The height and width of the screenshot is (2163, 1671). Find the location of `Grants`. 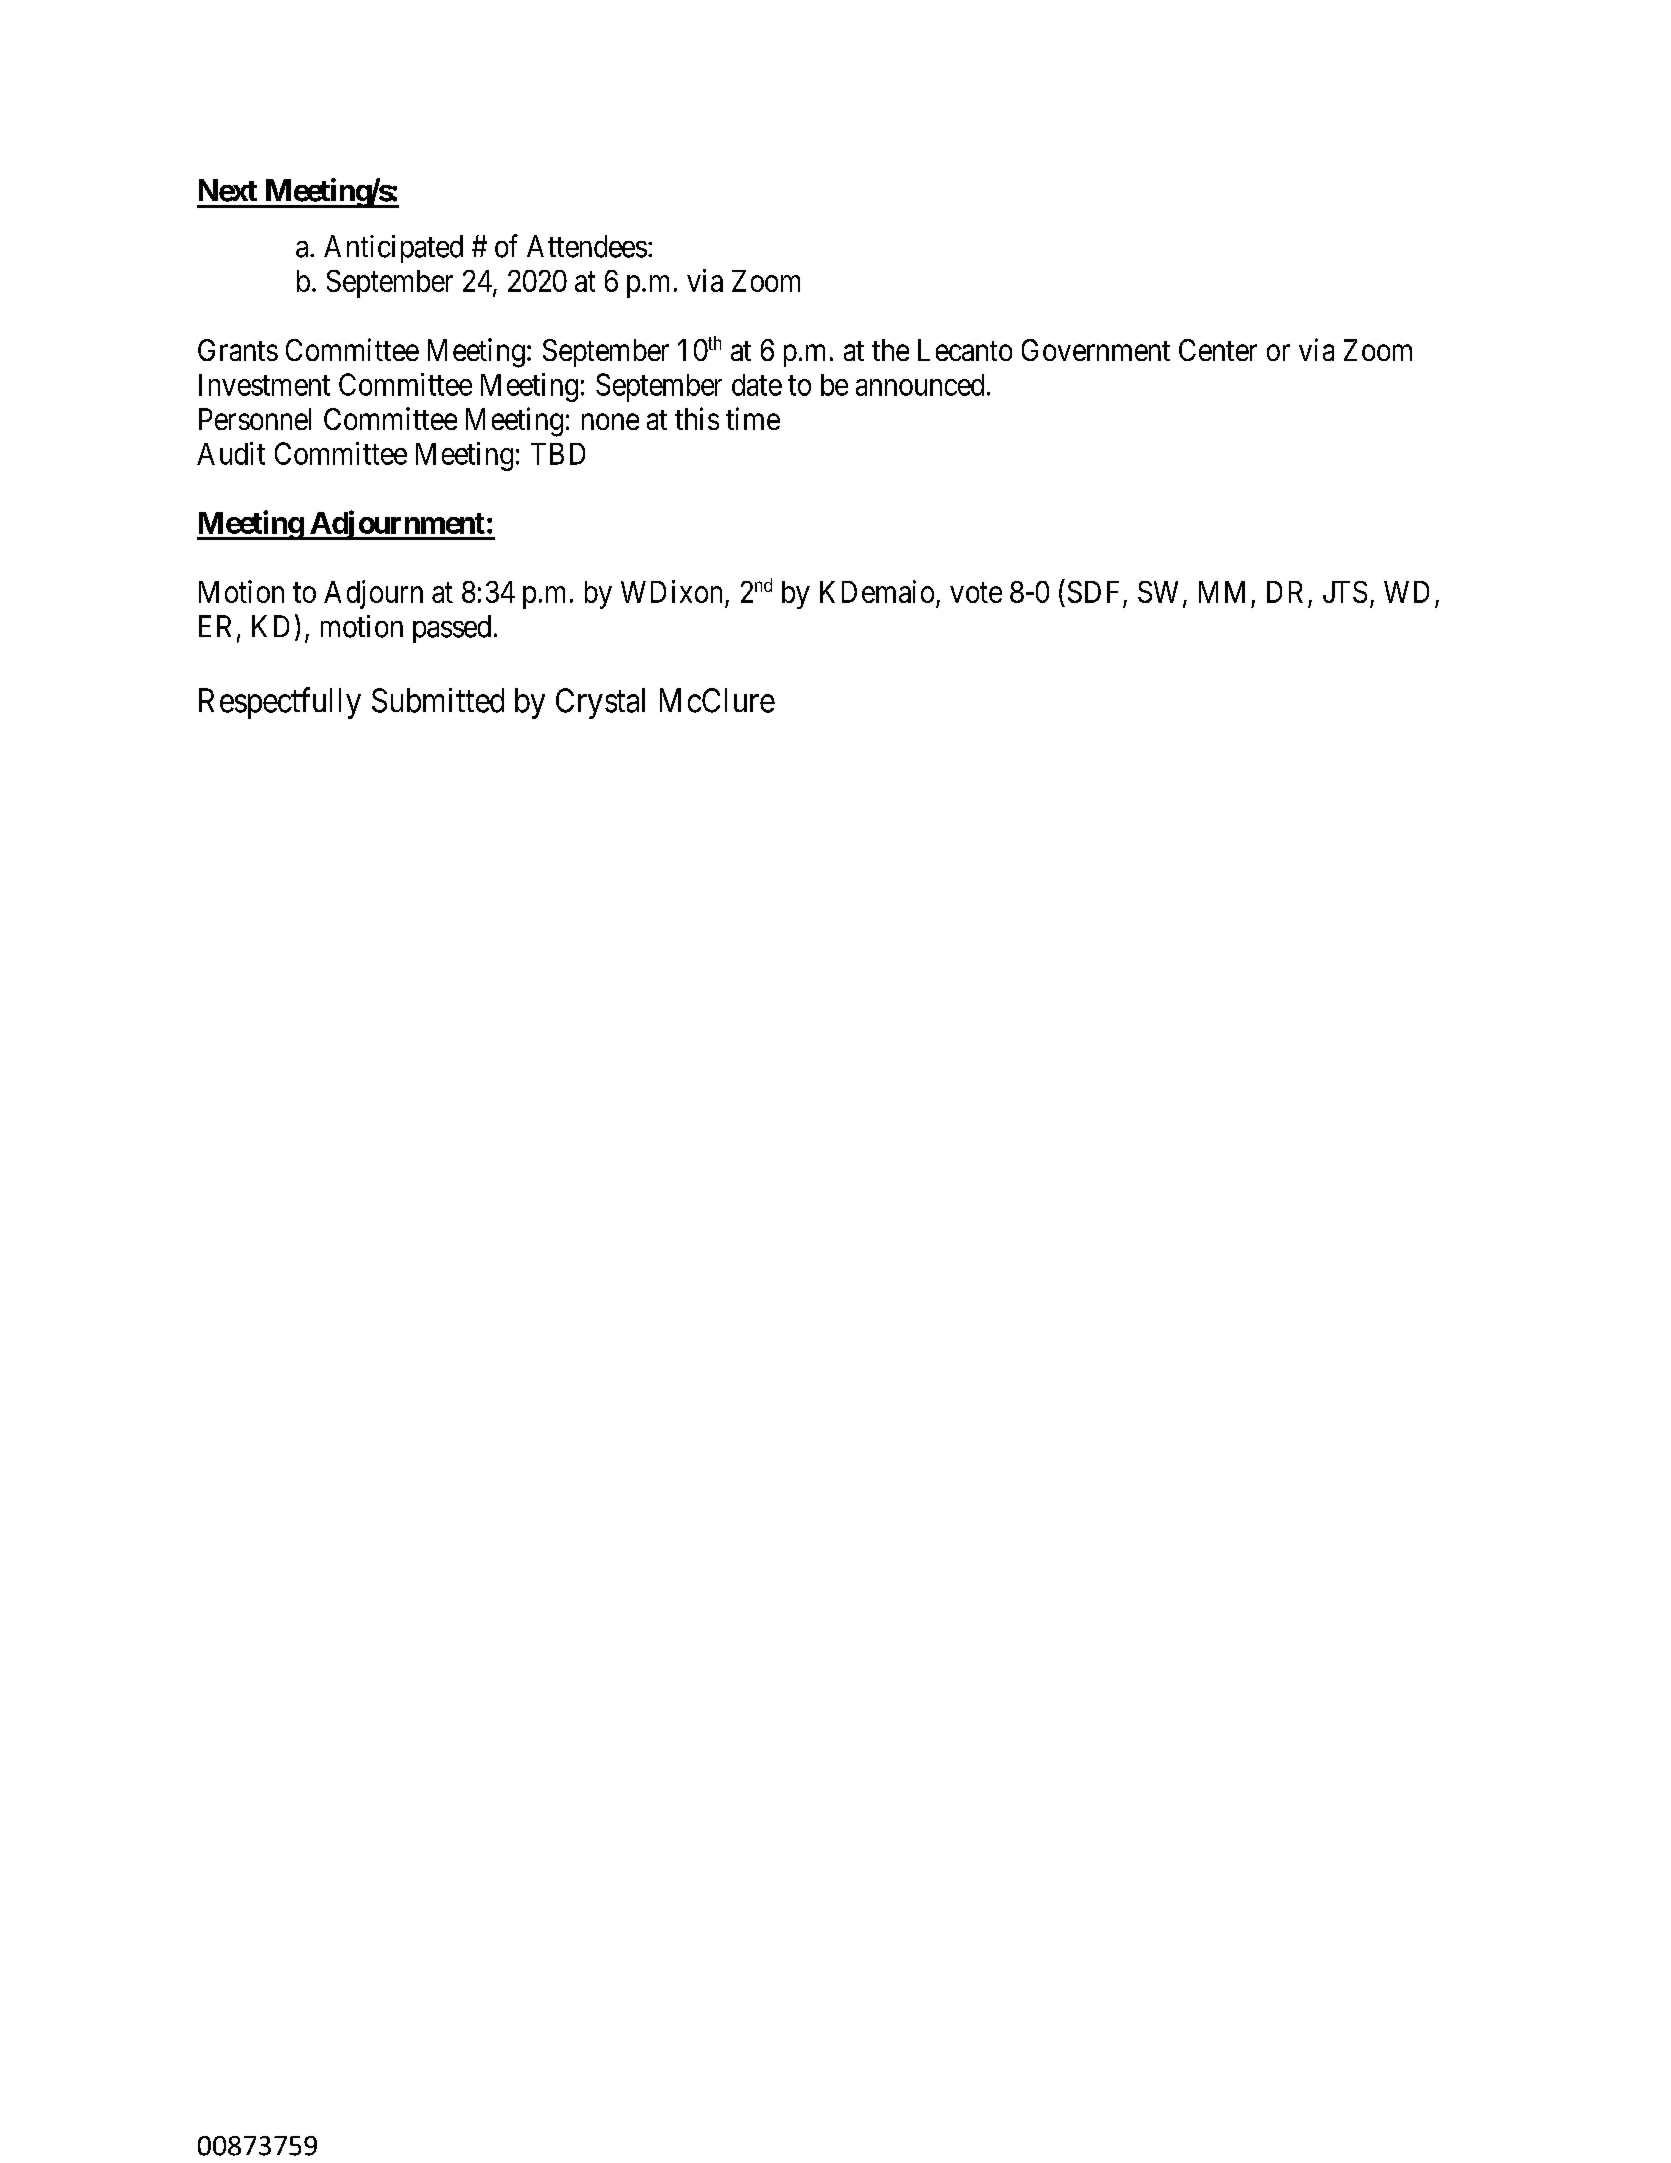

Grants is located at coordinates (238, 350).
